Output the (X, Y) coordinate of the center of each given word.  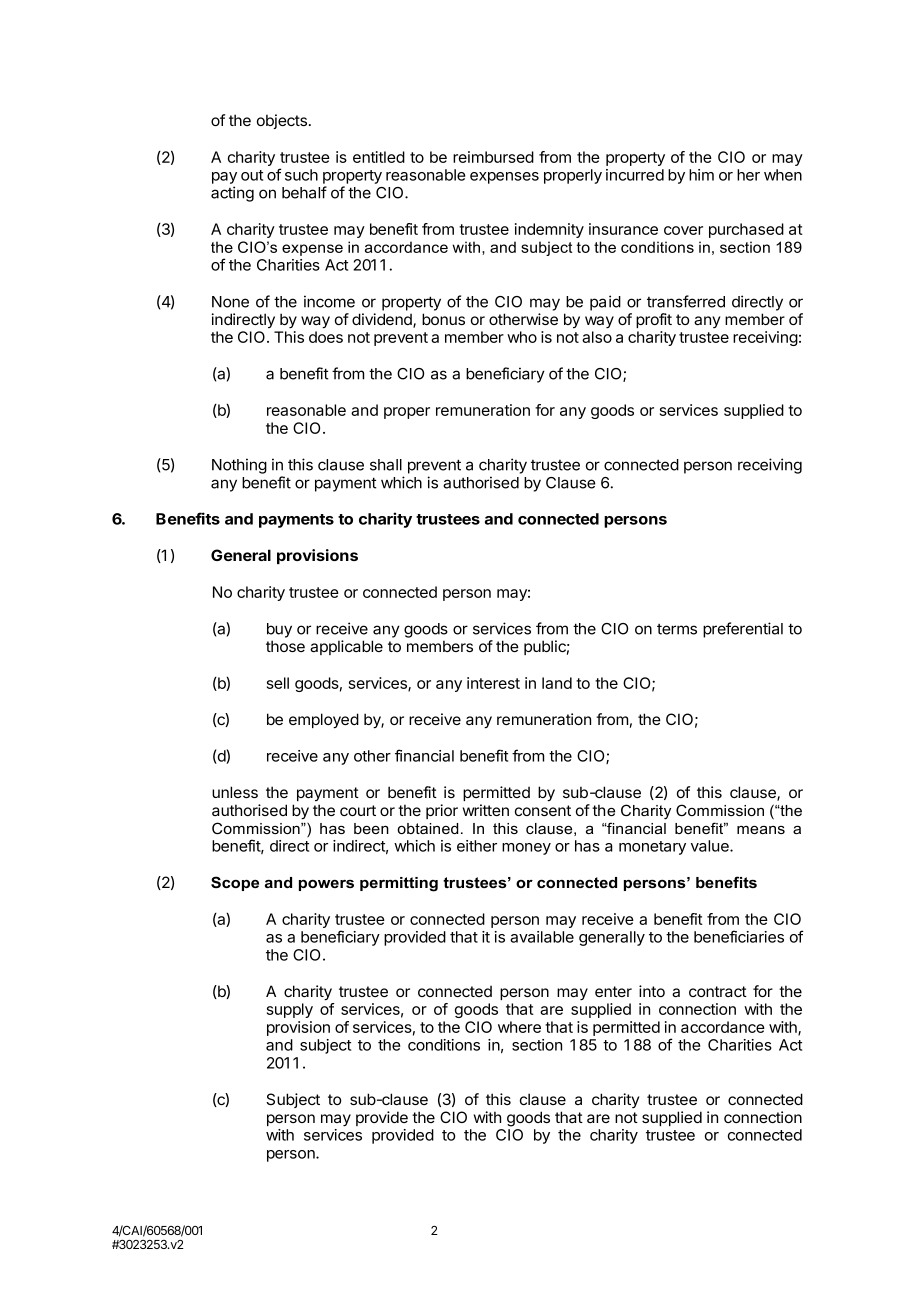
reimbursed (493, 157)
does (326, 337)
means (761, 829)
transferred (686, 301)
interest (493, 683)
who (522, 337)
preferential (743, 630)
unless (235, 792)
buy (279, 630)
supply (290, 1010)
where (519, 1027)
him (701, 175)
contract (718, 991)
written (486, 810)
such (301, 175)
